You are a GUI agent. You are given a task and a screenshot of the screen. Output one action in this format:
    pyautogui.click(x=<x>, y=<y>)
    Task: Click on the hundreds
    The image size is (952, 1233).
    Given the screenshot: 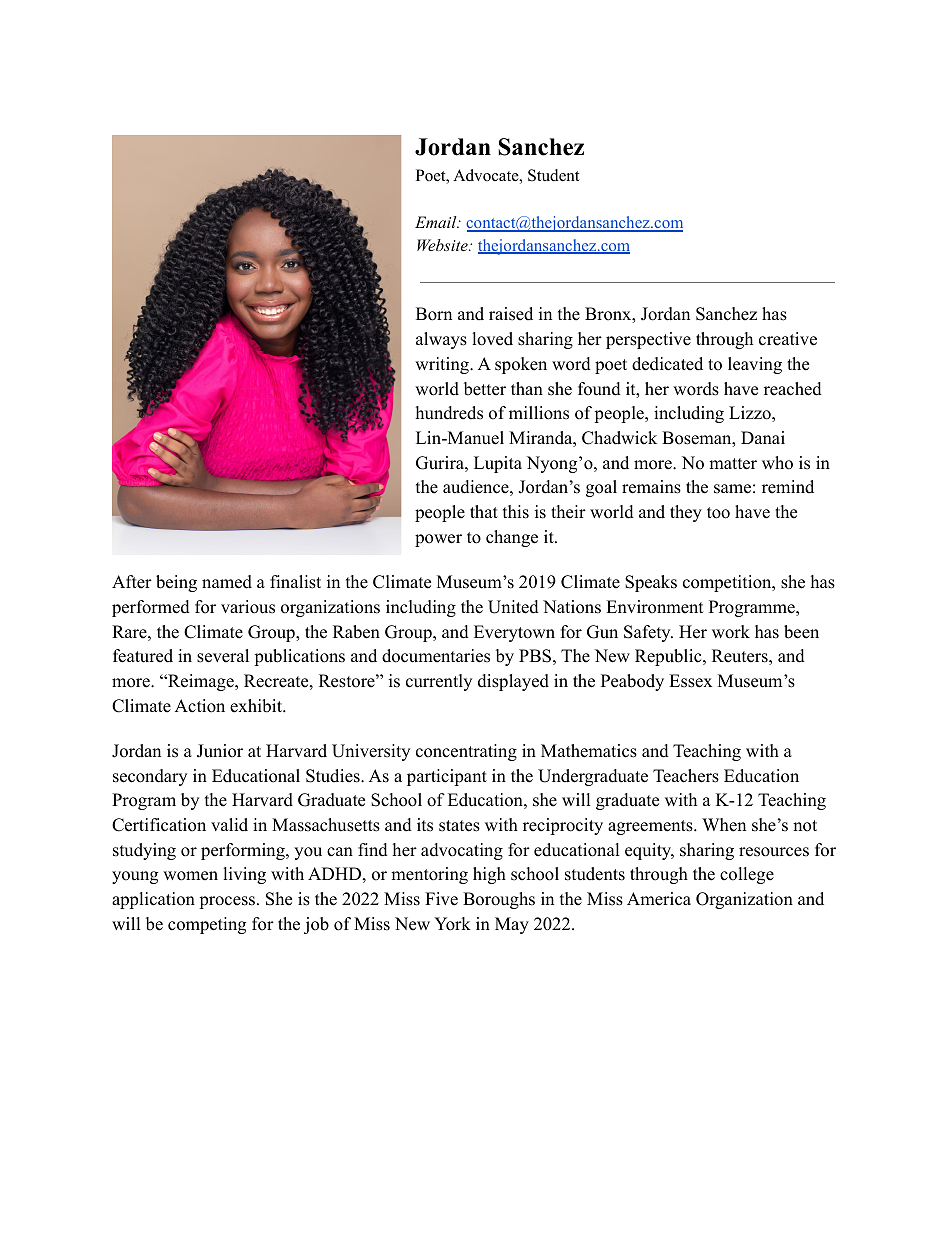 What is the action you would take?
    pyautogui.click(x=449, y=413)
